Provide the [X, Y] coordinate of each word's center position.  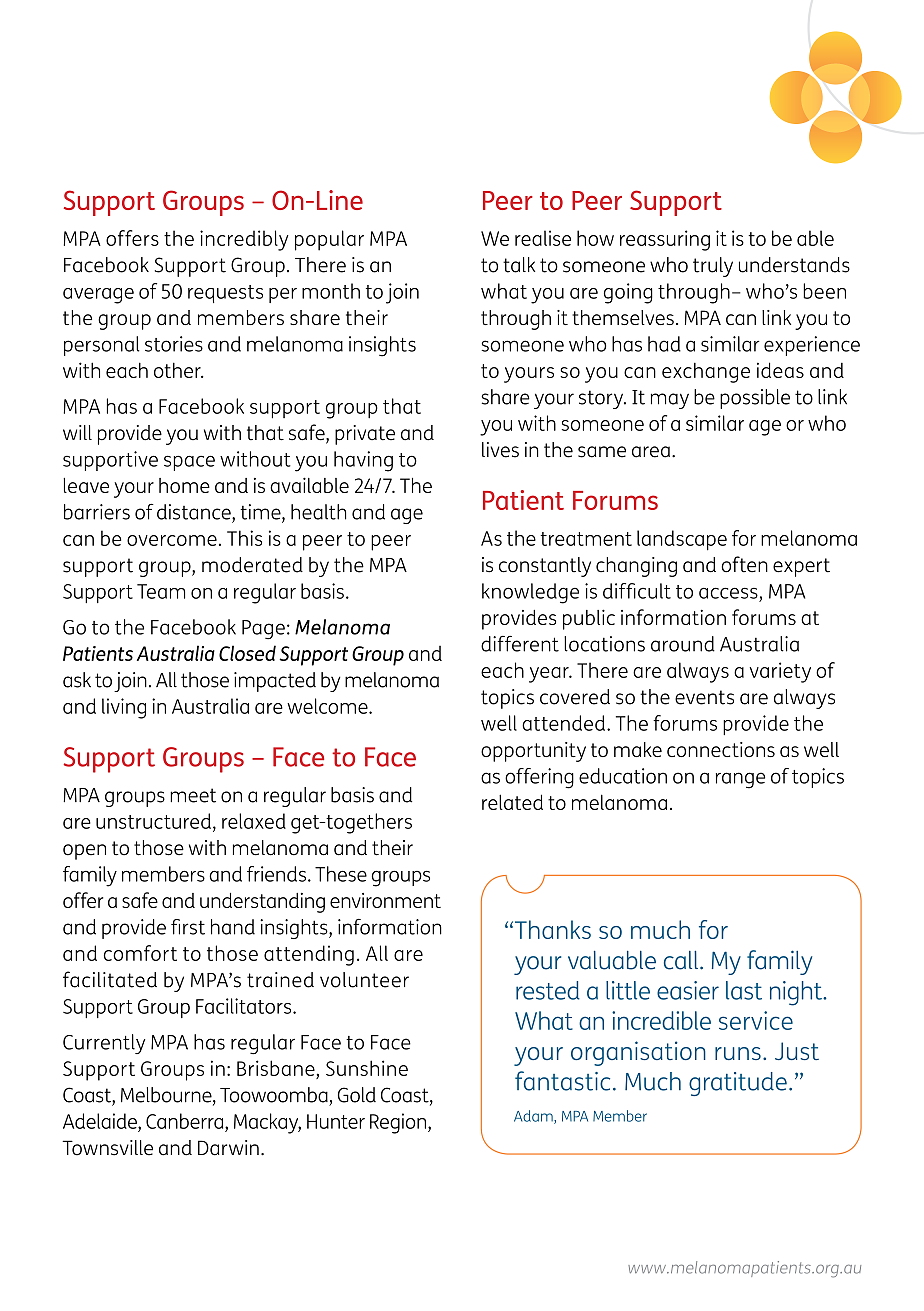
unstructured [153, 821]
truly [713, 267]
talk [519, 265]
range [740, 780]
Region [399, 1123]
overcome [172, 540]
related [512, 802]
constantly [545, 567]
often [744, 564]
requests [225, 294]
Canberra [186, 1121]
